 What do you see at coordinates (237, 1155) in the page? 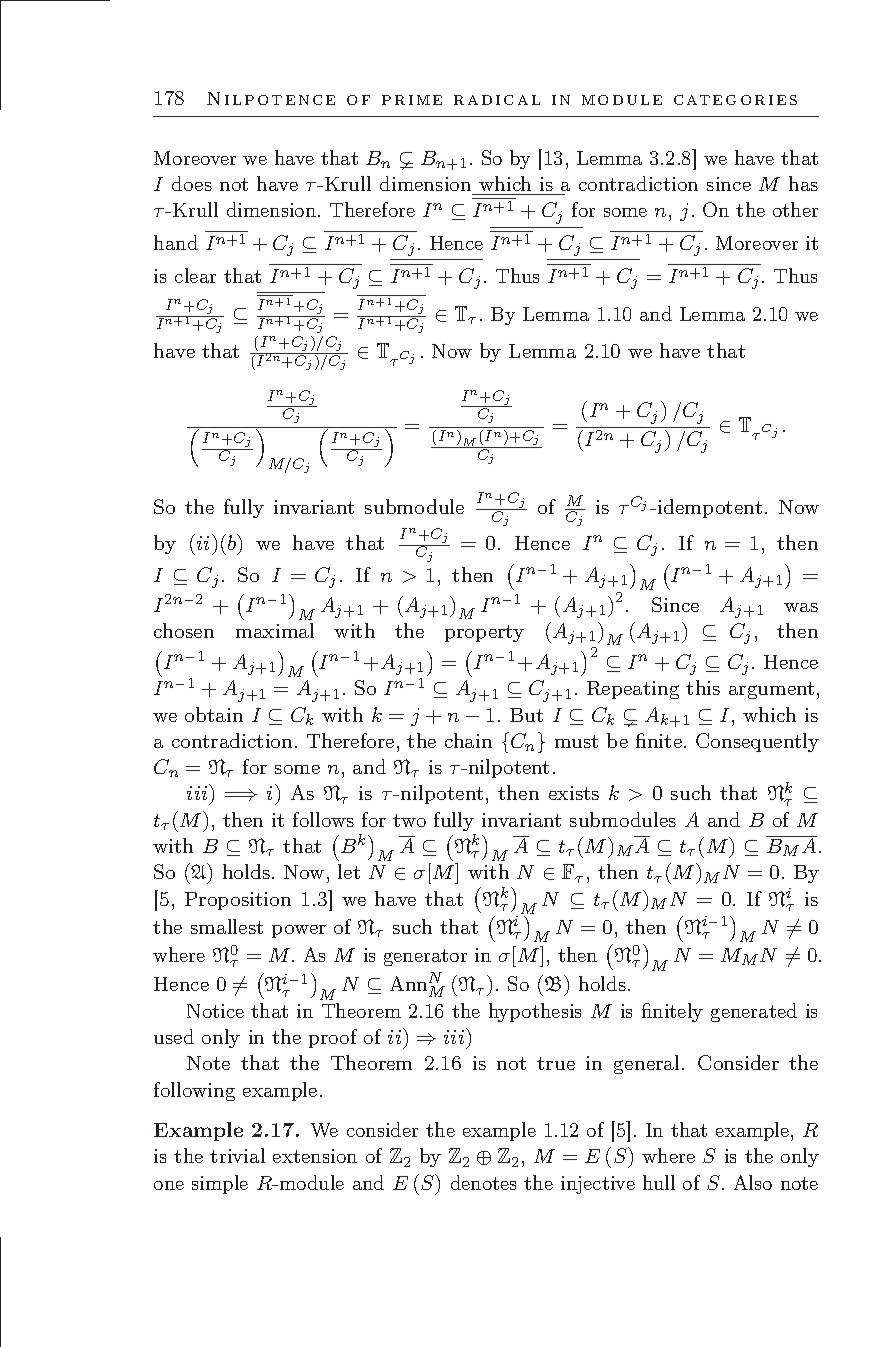
I see `trivial` at bounding box center [237, 1155].
